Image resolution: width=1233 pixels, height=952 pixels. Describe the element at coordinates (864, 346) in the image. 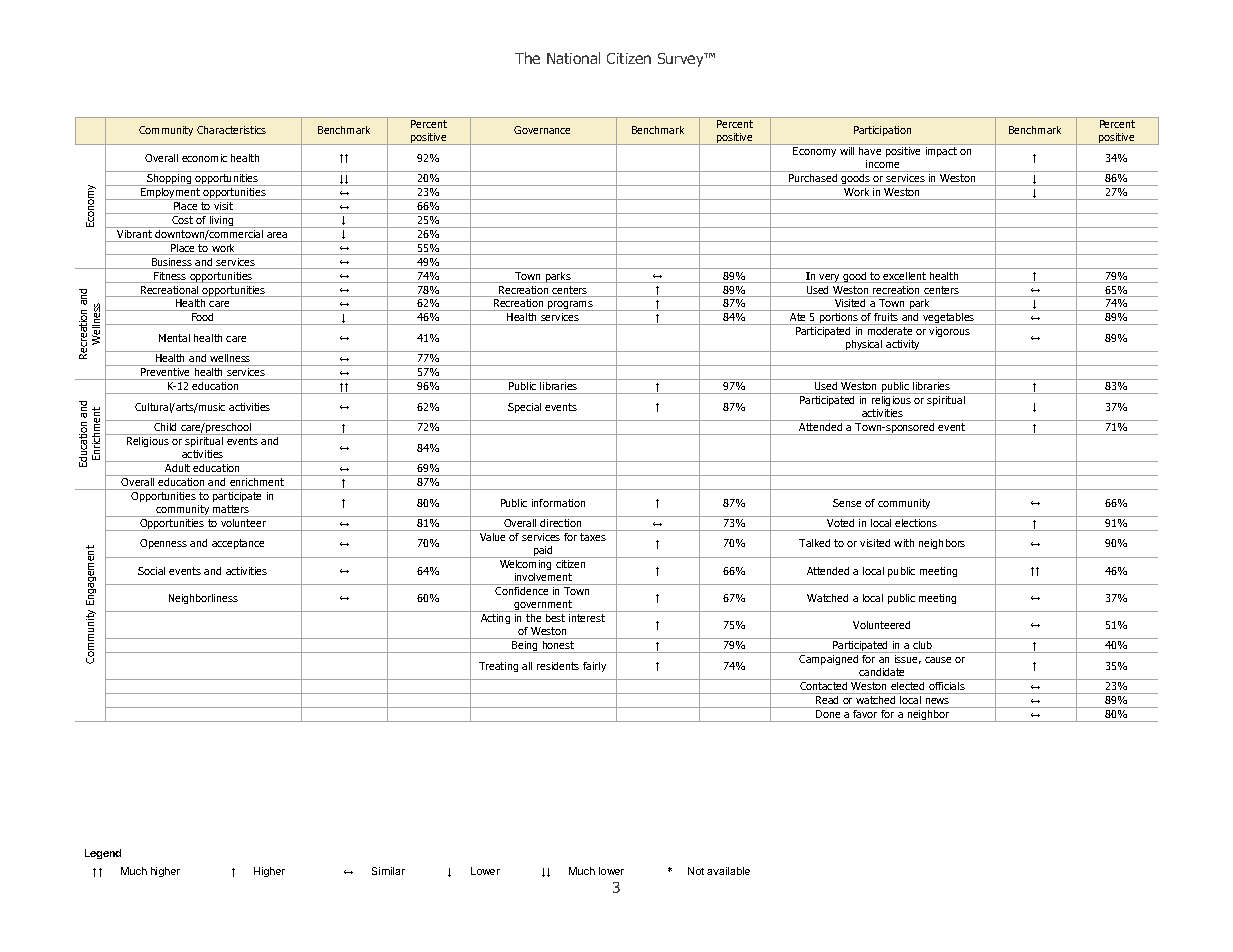

I see `physical` at that location.
